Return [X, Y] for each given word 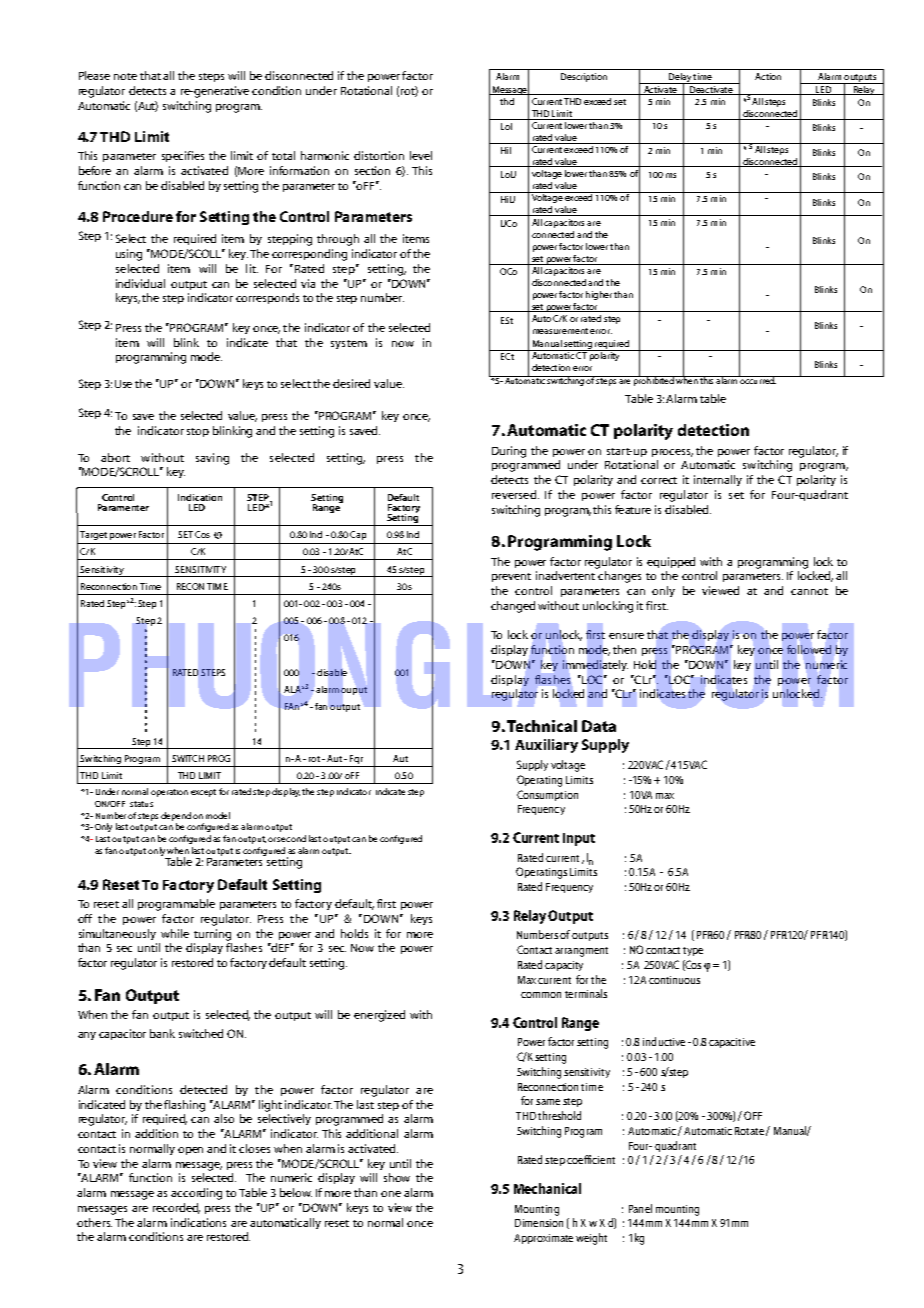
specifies [183, 156]
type [693, 951]
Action [768, 76]
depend [176, 816]
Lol [506, 126]
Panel [640, 1208]
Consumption [547, 795]
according [196, 1194]
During [509, 452]
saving [212, 459]
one [391, 1194]
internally [718, 480]
